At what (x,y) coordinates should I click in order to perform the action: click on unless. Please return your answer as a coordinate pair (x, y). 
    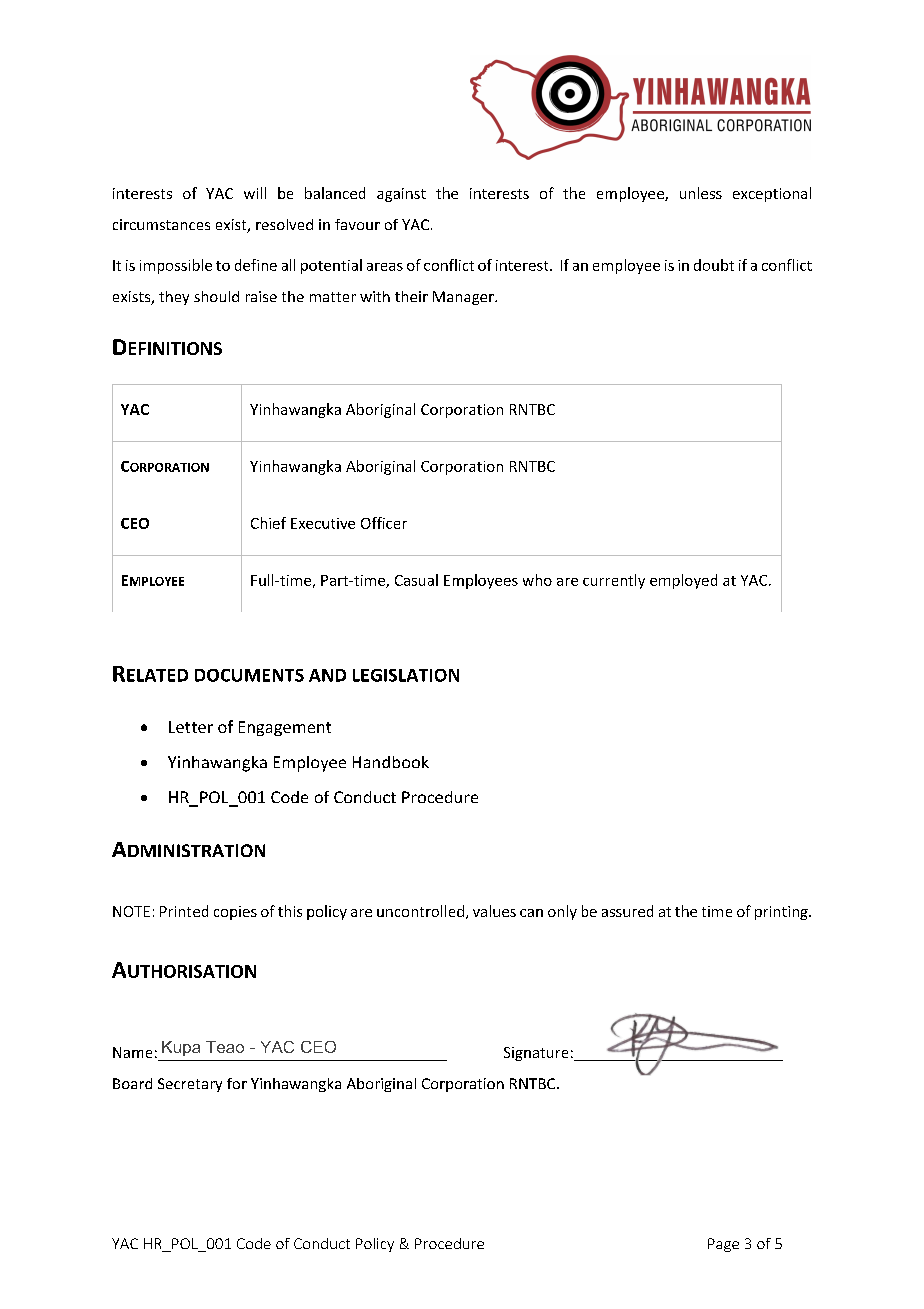
    Looking at the image, I should click on (701, 193).
